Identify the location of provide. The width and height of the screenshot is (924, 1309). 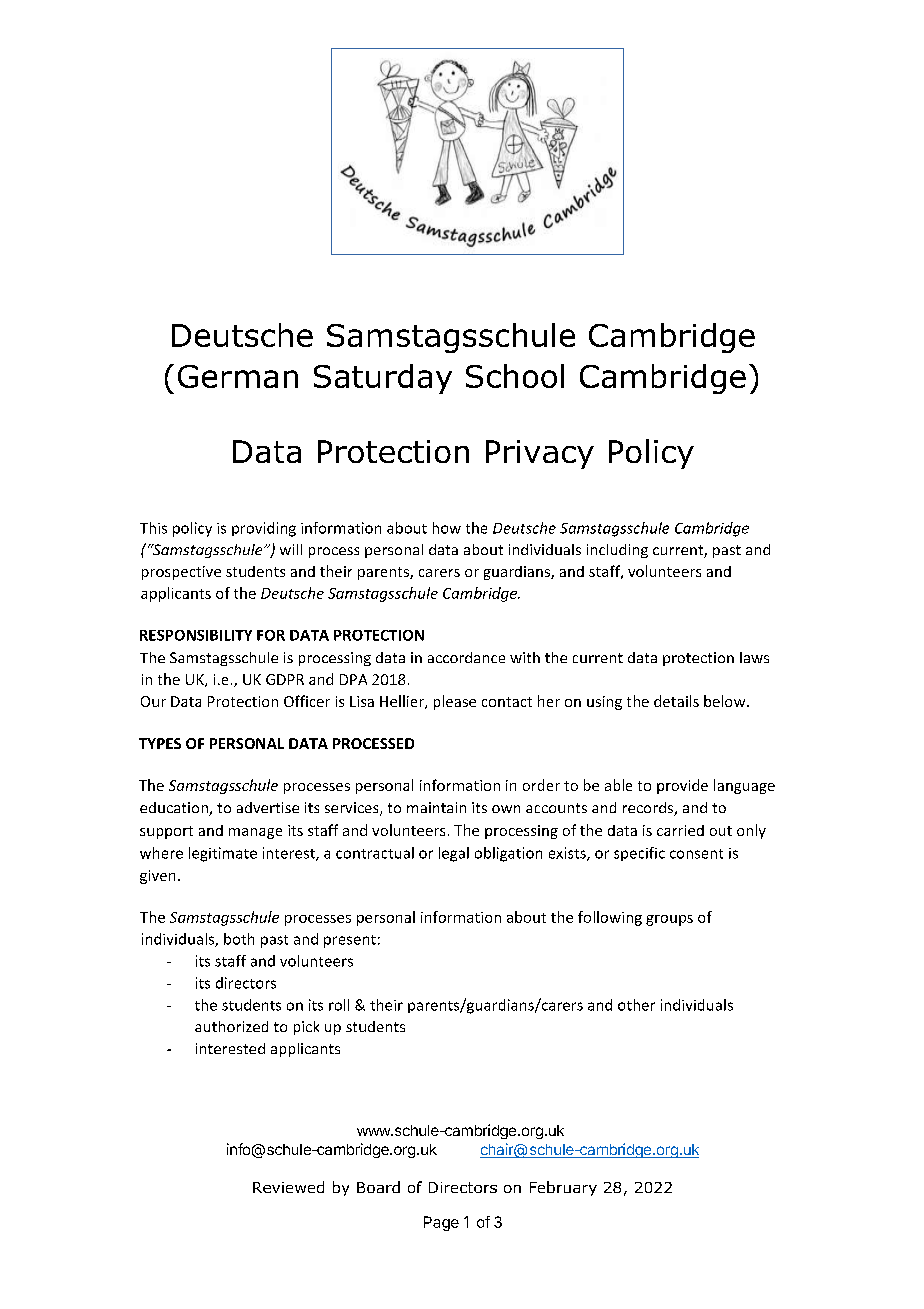
(682, 786).
